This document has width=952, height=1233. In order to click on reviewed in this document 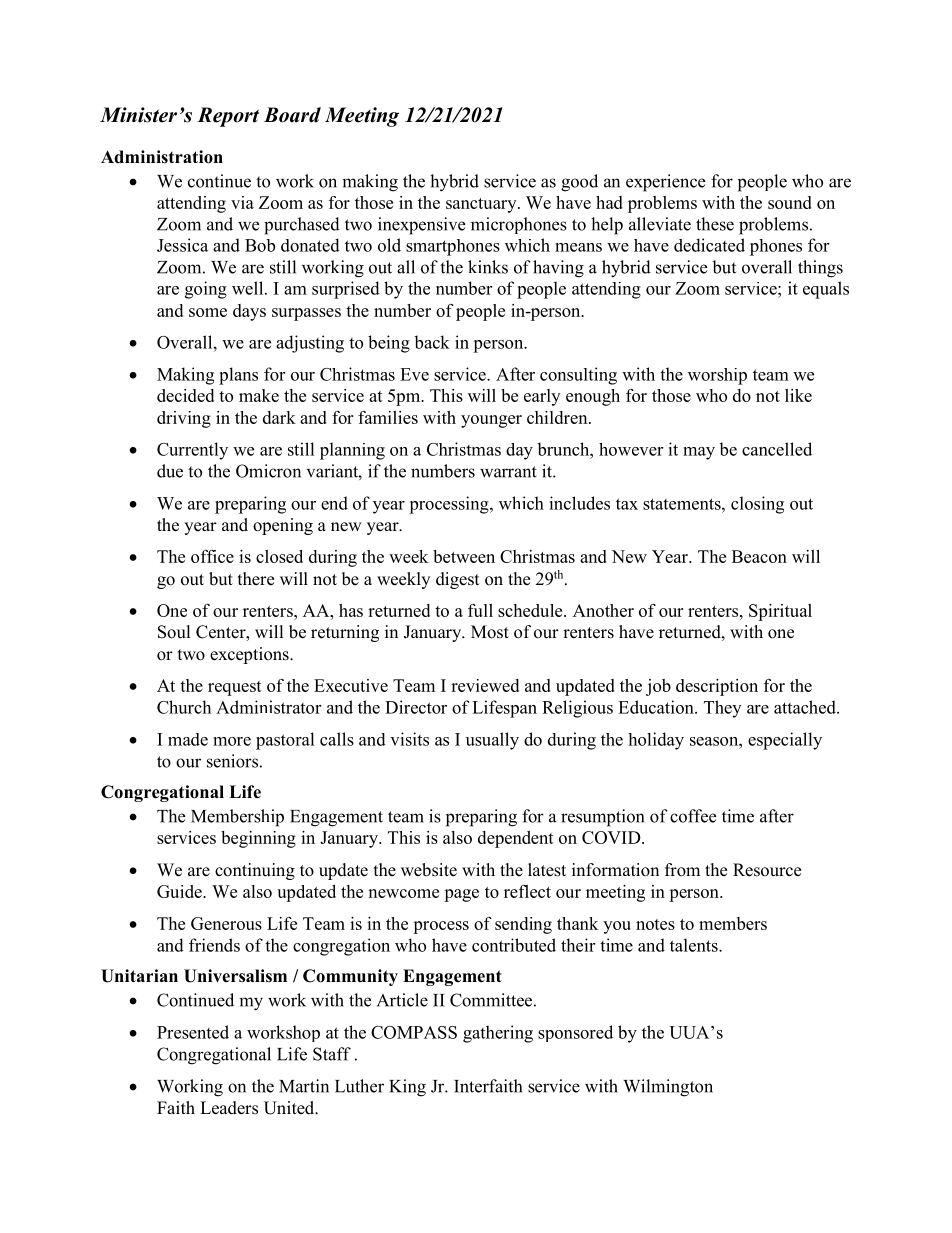, I will do `click(485, 685)`.
